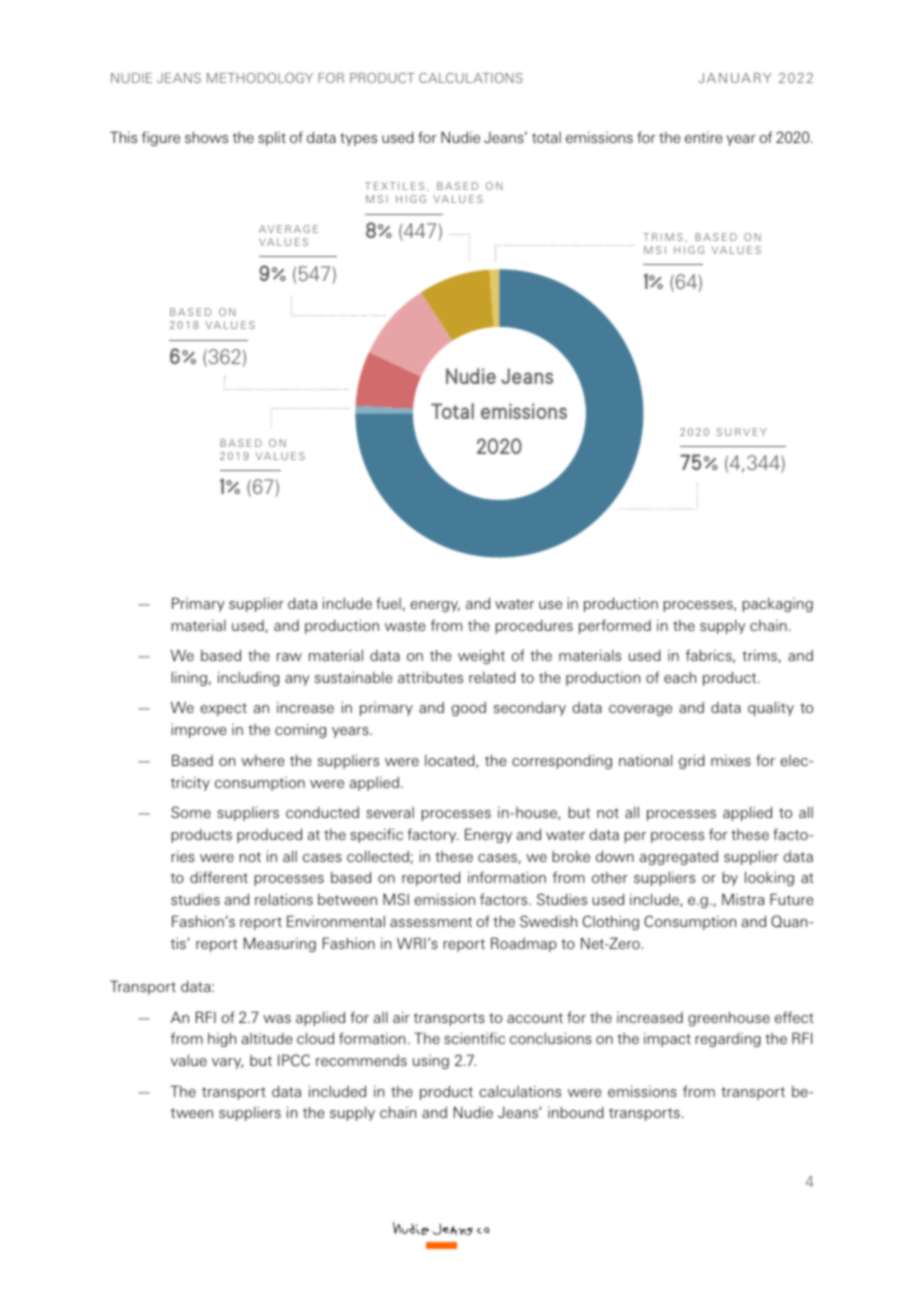 The height and width of the screenshot is (1308, 924). Describe the element at coordinates (778, 605) in the screenshot. I see `packaging` at that location.
